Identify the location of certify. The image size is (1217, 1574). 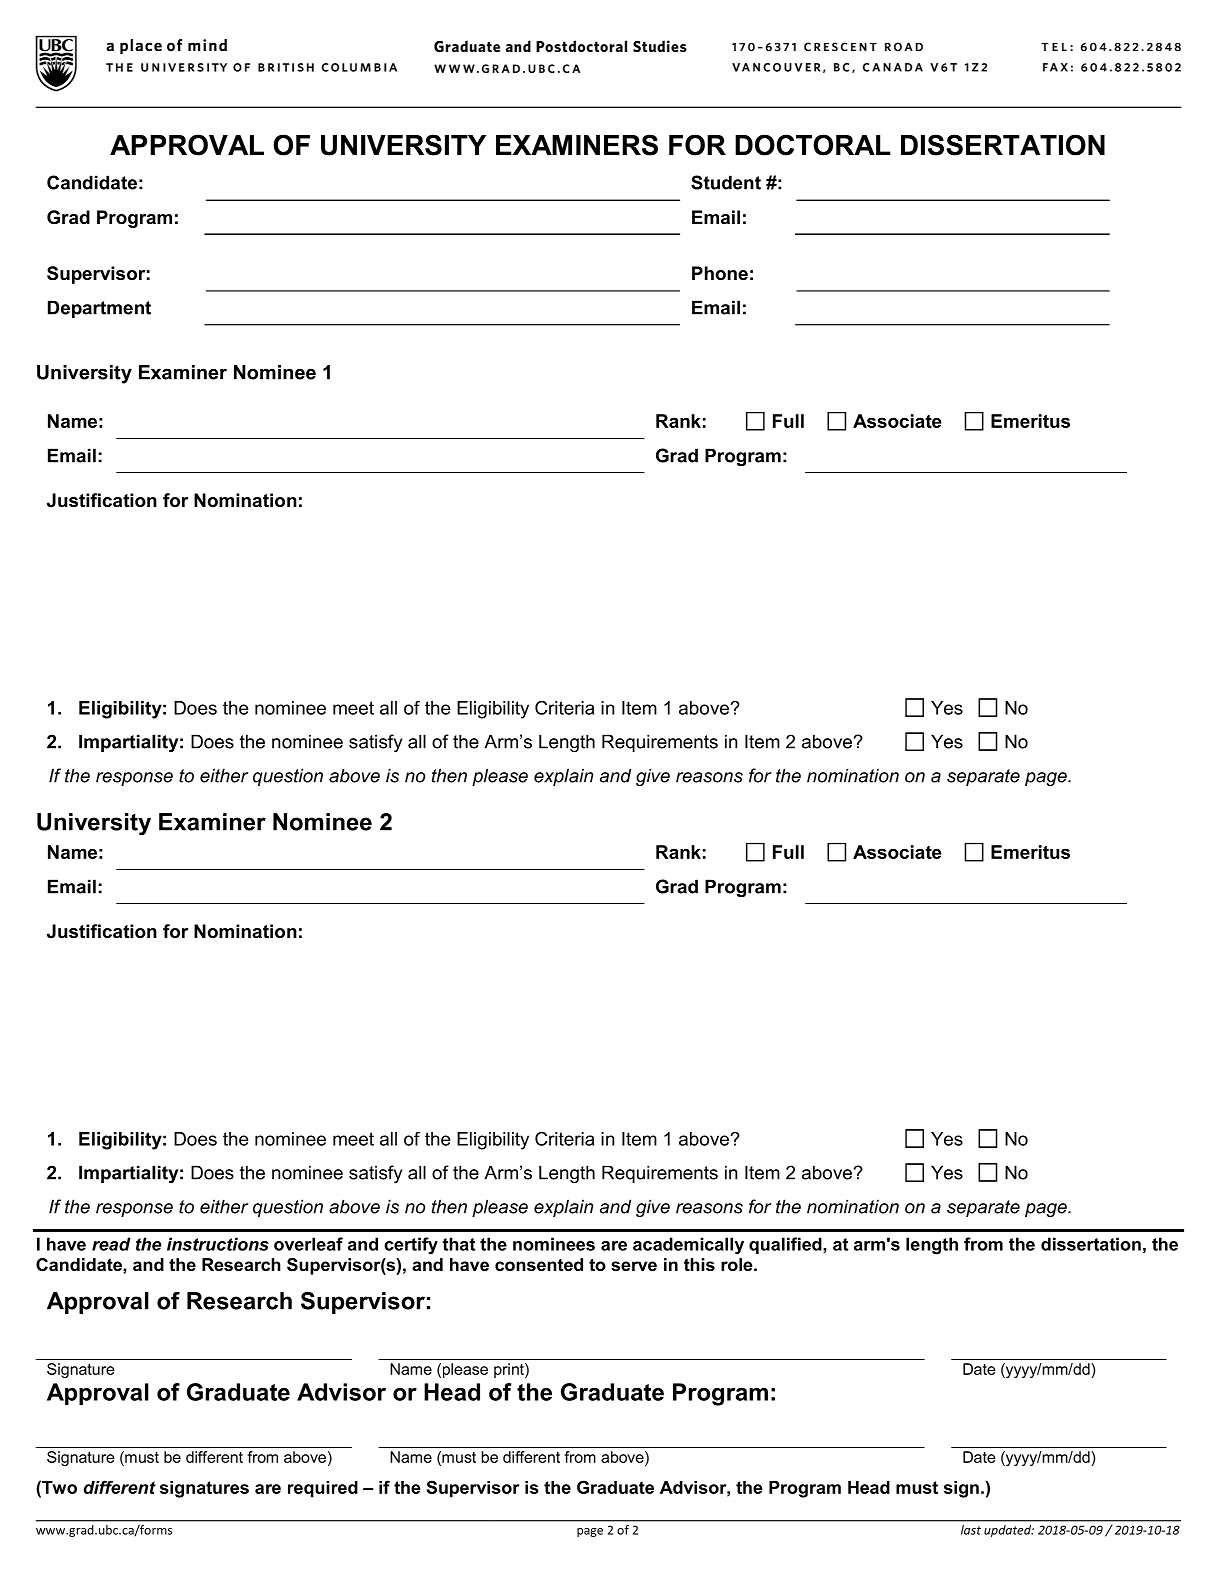
(411, 1246).
